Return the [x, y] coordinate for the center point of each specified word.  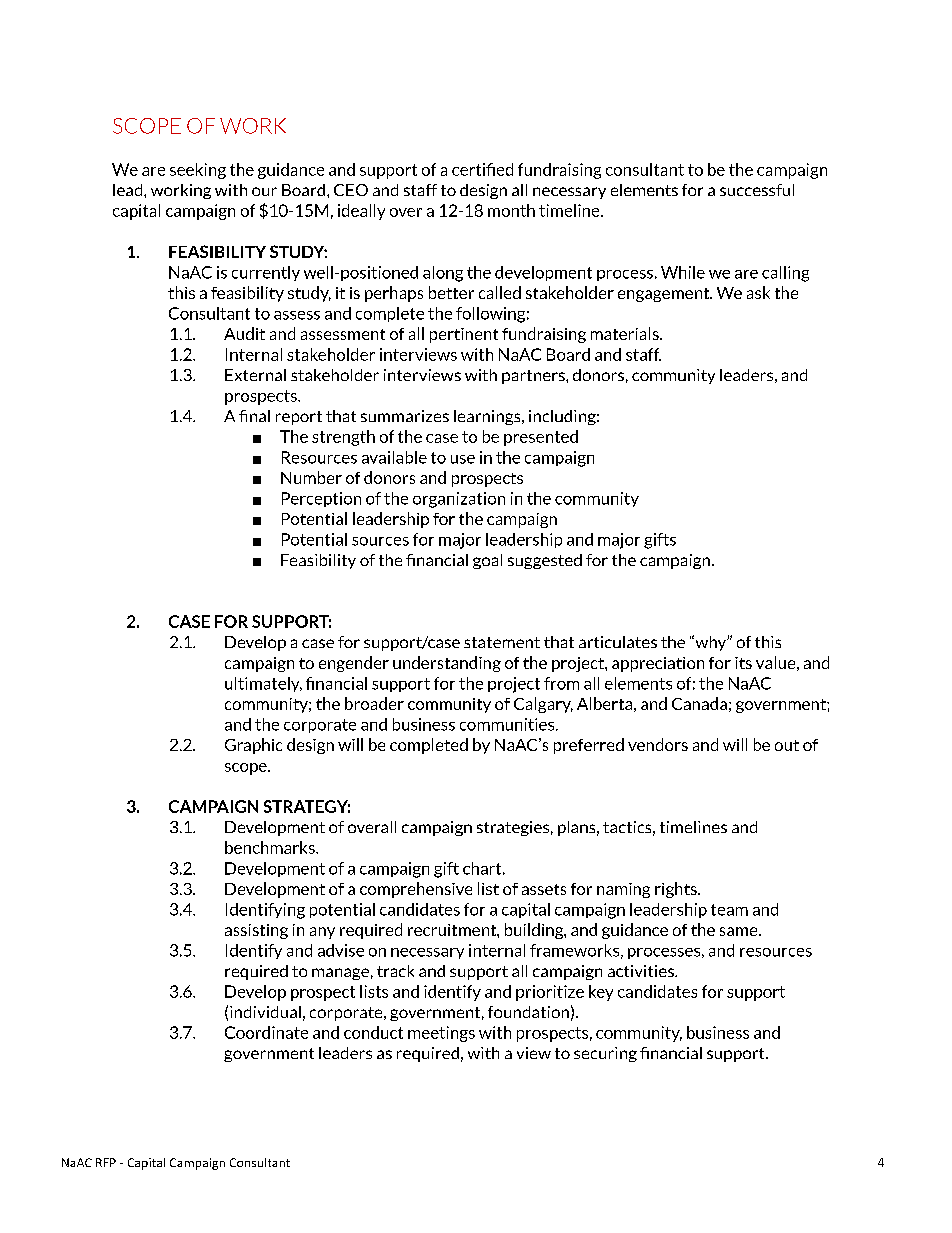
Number [311, 477]
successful [757, 190]
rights [677, 890]
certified [482, 169]
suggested [545, 561]
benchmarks [271, 847]
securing [605, 1054]
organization [459, 500]
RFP [106, 1162]
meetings [441, 1034]
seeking [198, 171]
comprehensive [416, 890]
